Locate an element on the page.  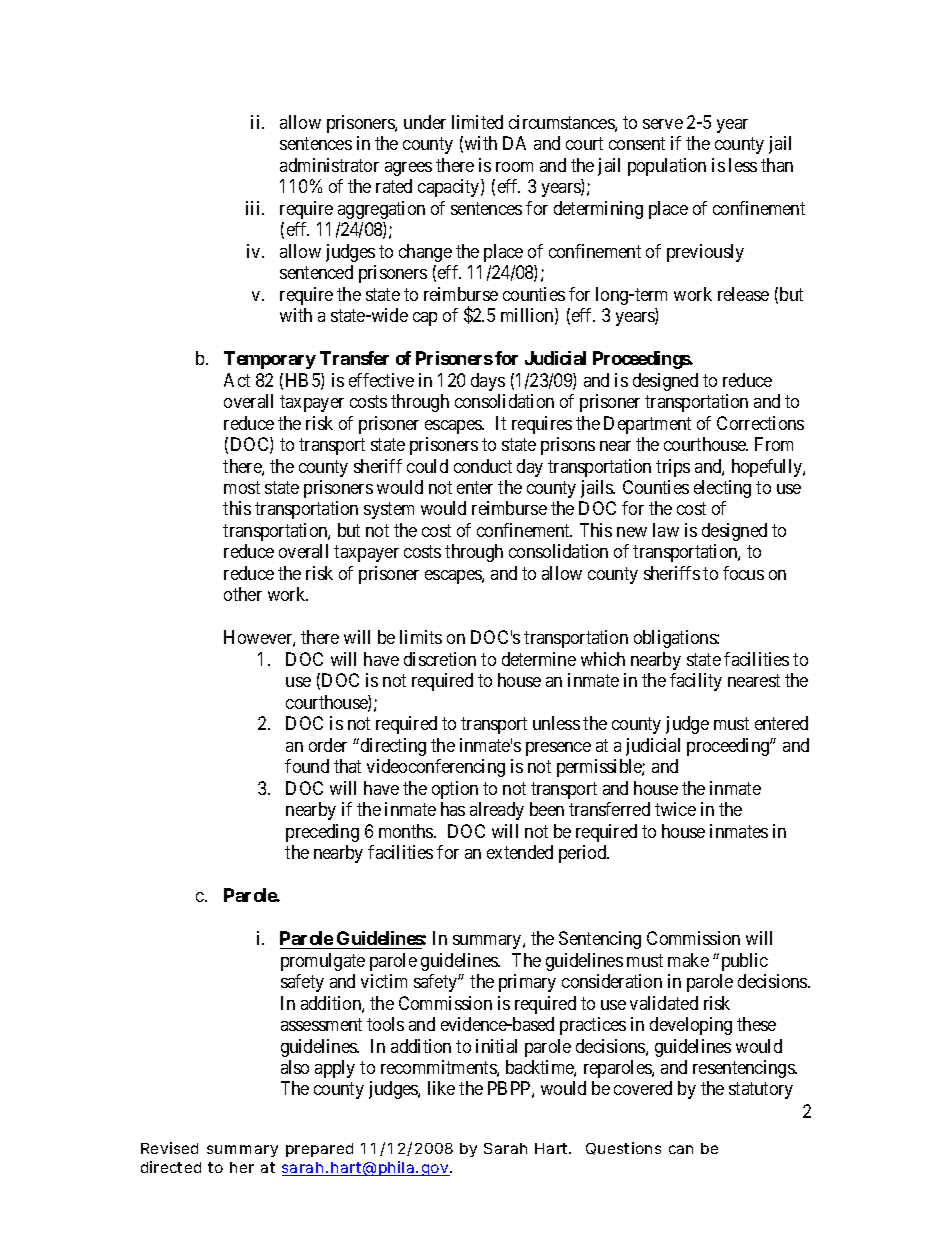
like is located at coordinates (441, 1088).
